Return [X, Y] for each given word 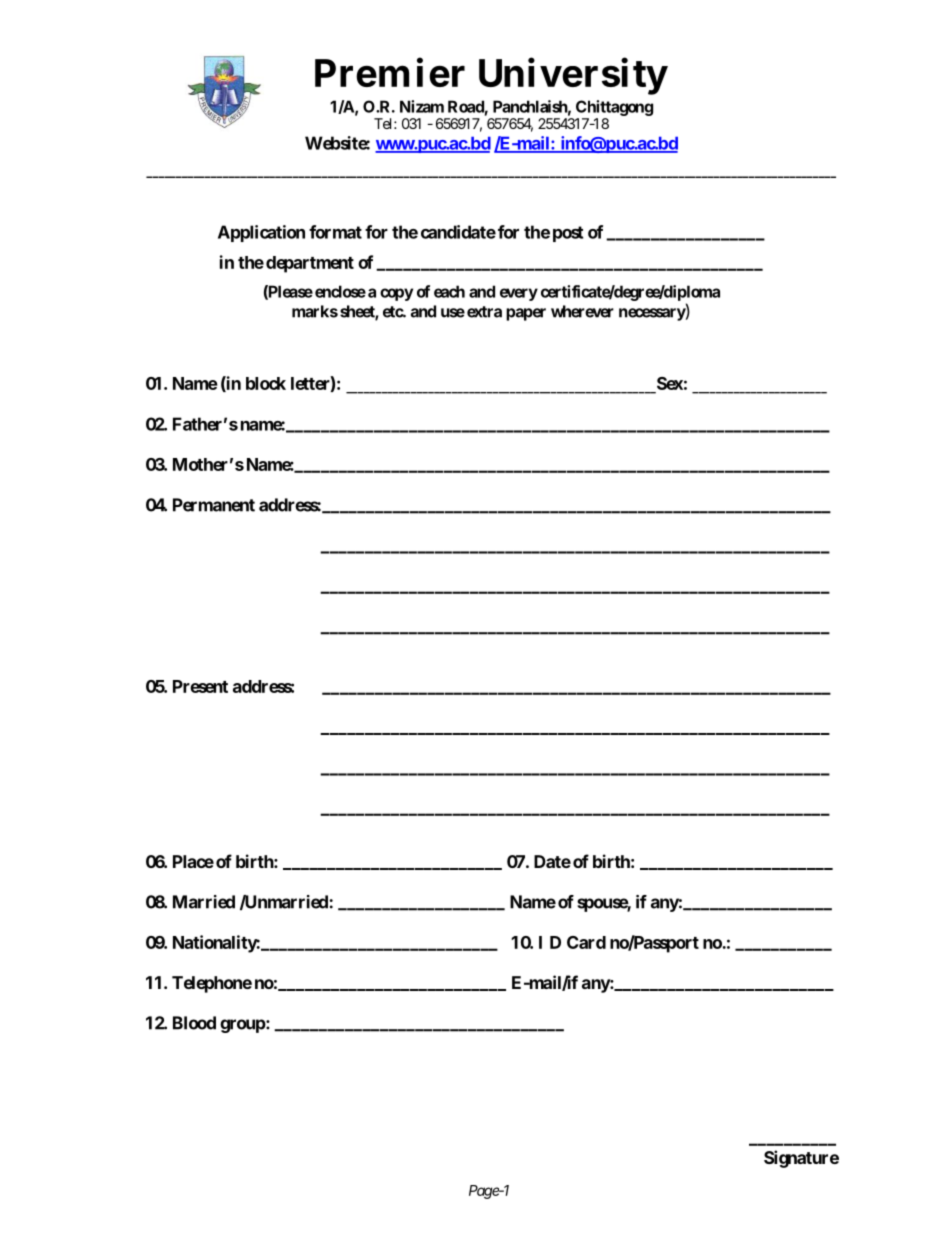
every [519, 294]
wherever [582, 311]
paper [526, 314]
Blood [194, 1023]
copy [396, 294]
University [573, 76]
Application [261, 233]
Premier [390, 72]
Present [200, 686]
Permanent [214, 505]
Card [586, 942]
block [266, 383]
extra [484, 312]
